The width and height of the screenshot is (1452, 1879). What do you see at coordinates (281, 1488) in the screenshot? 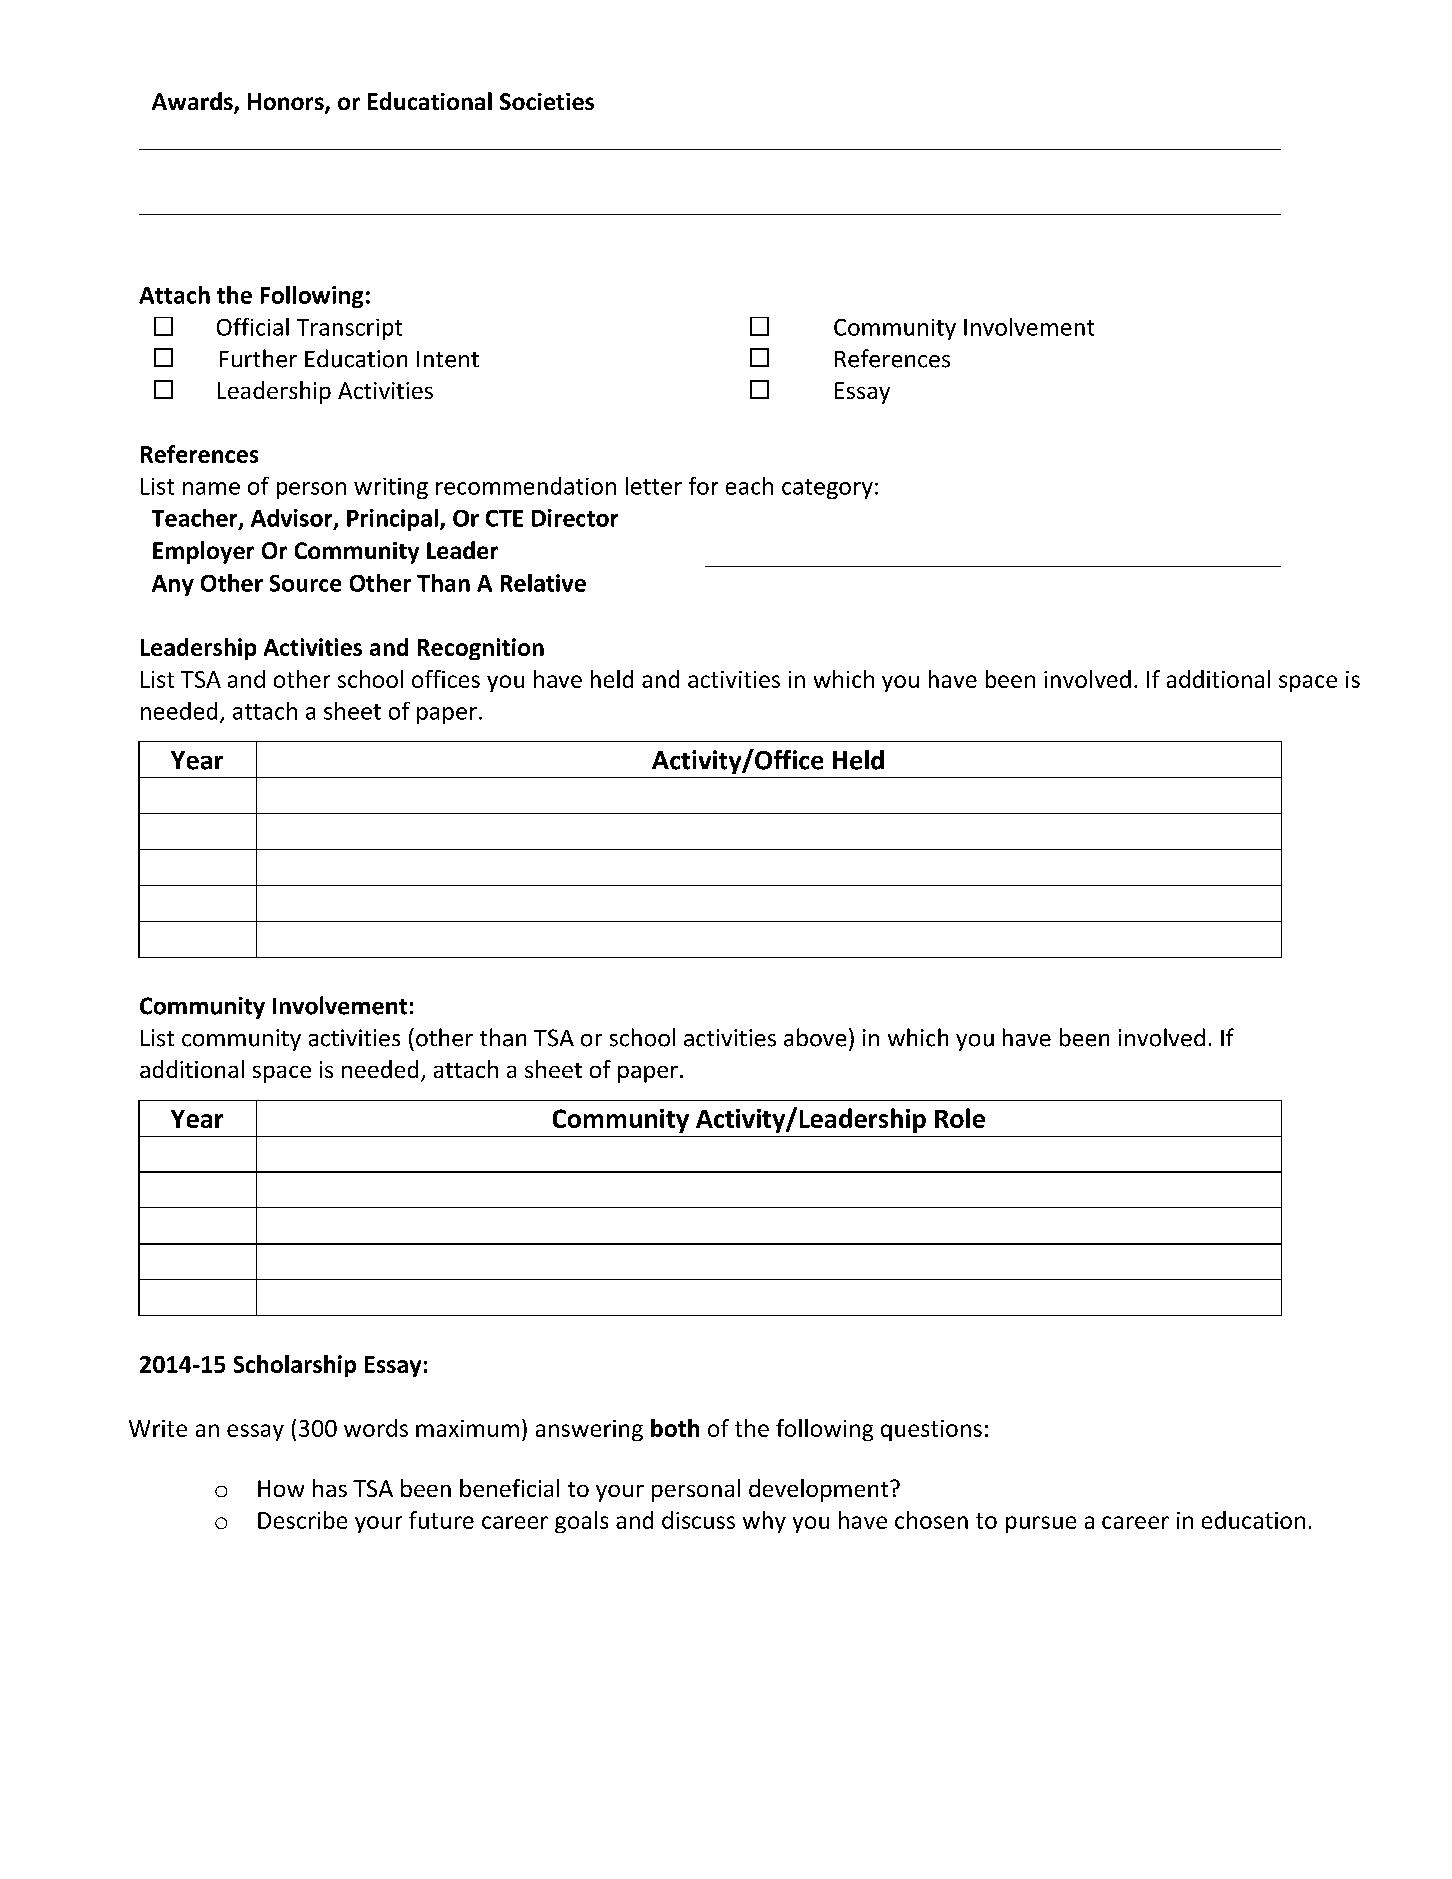
I see `How` at bounding box center [281, 1488].
